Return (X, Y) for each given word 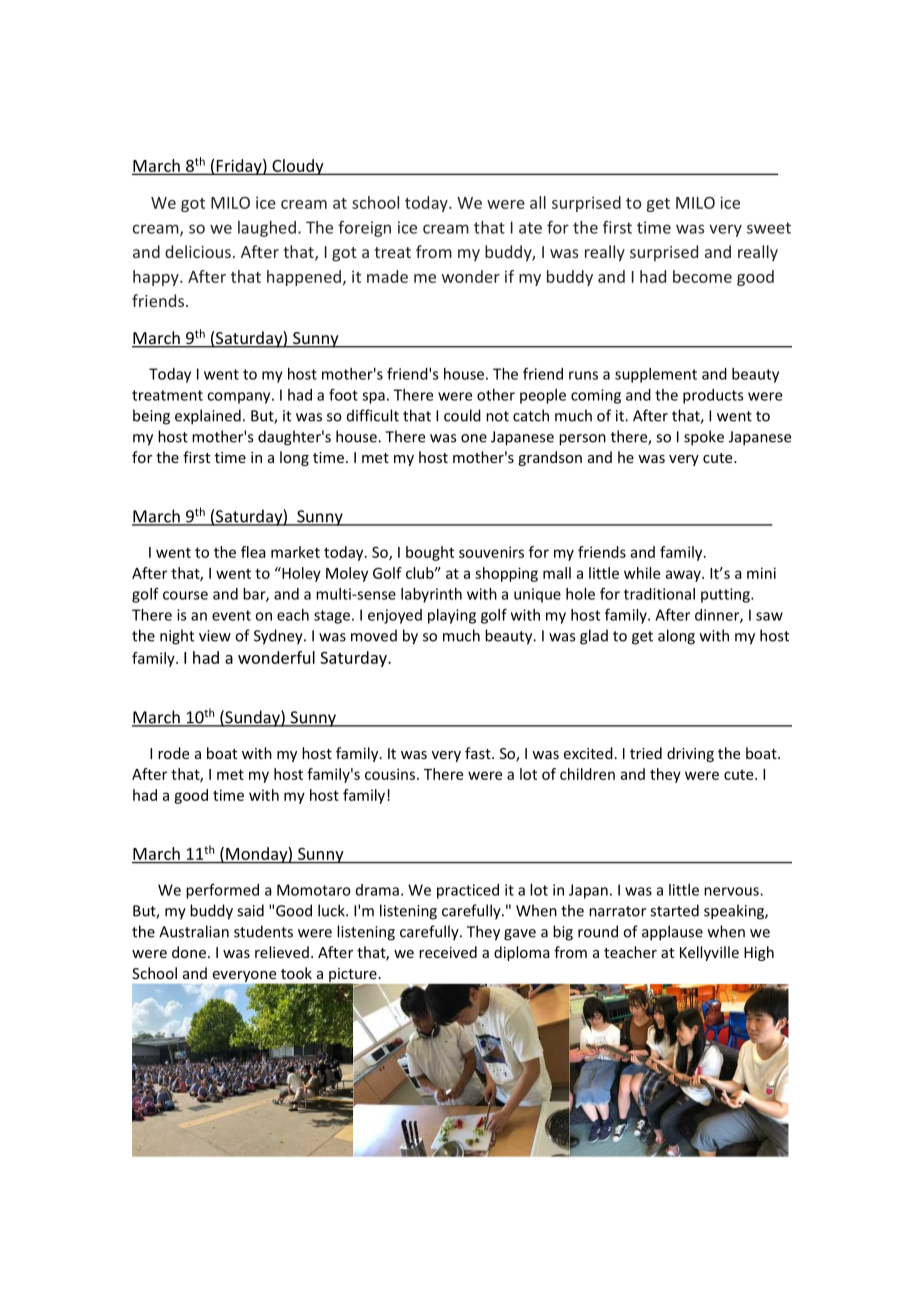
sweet (769, 228)
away (684, 576)
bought (430, 553)
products (713, 396)
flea (253, 552)
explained (208, 417)
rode (173, 753)
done (189, 952)
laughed (267, 229)
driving (690, 754)
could (462, 415)
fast (479, 753)
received (448, 952)
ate (530, 228)
